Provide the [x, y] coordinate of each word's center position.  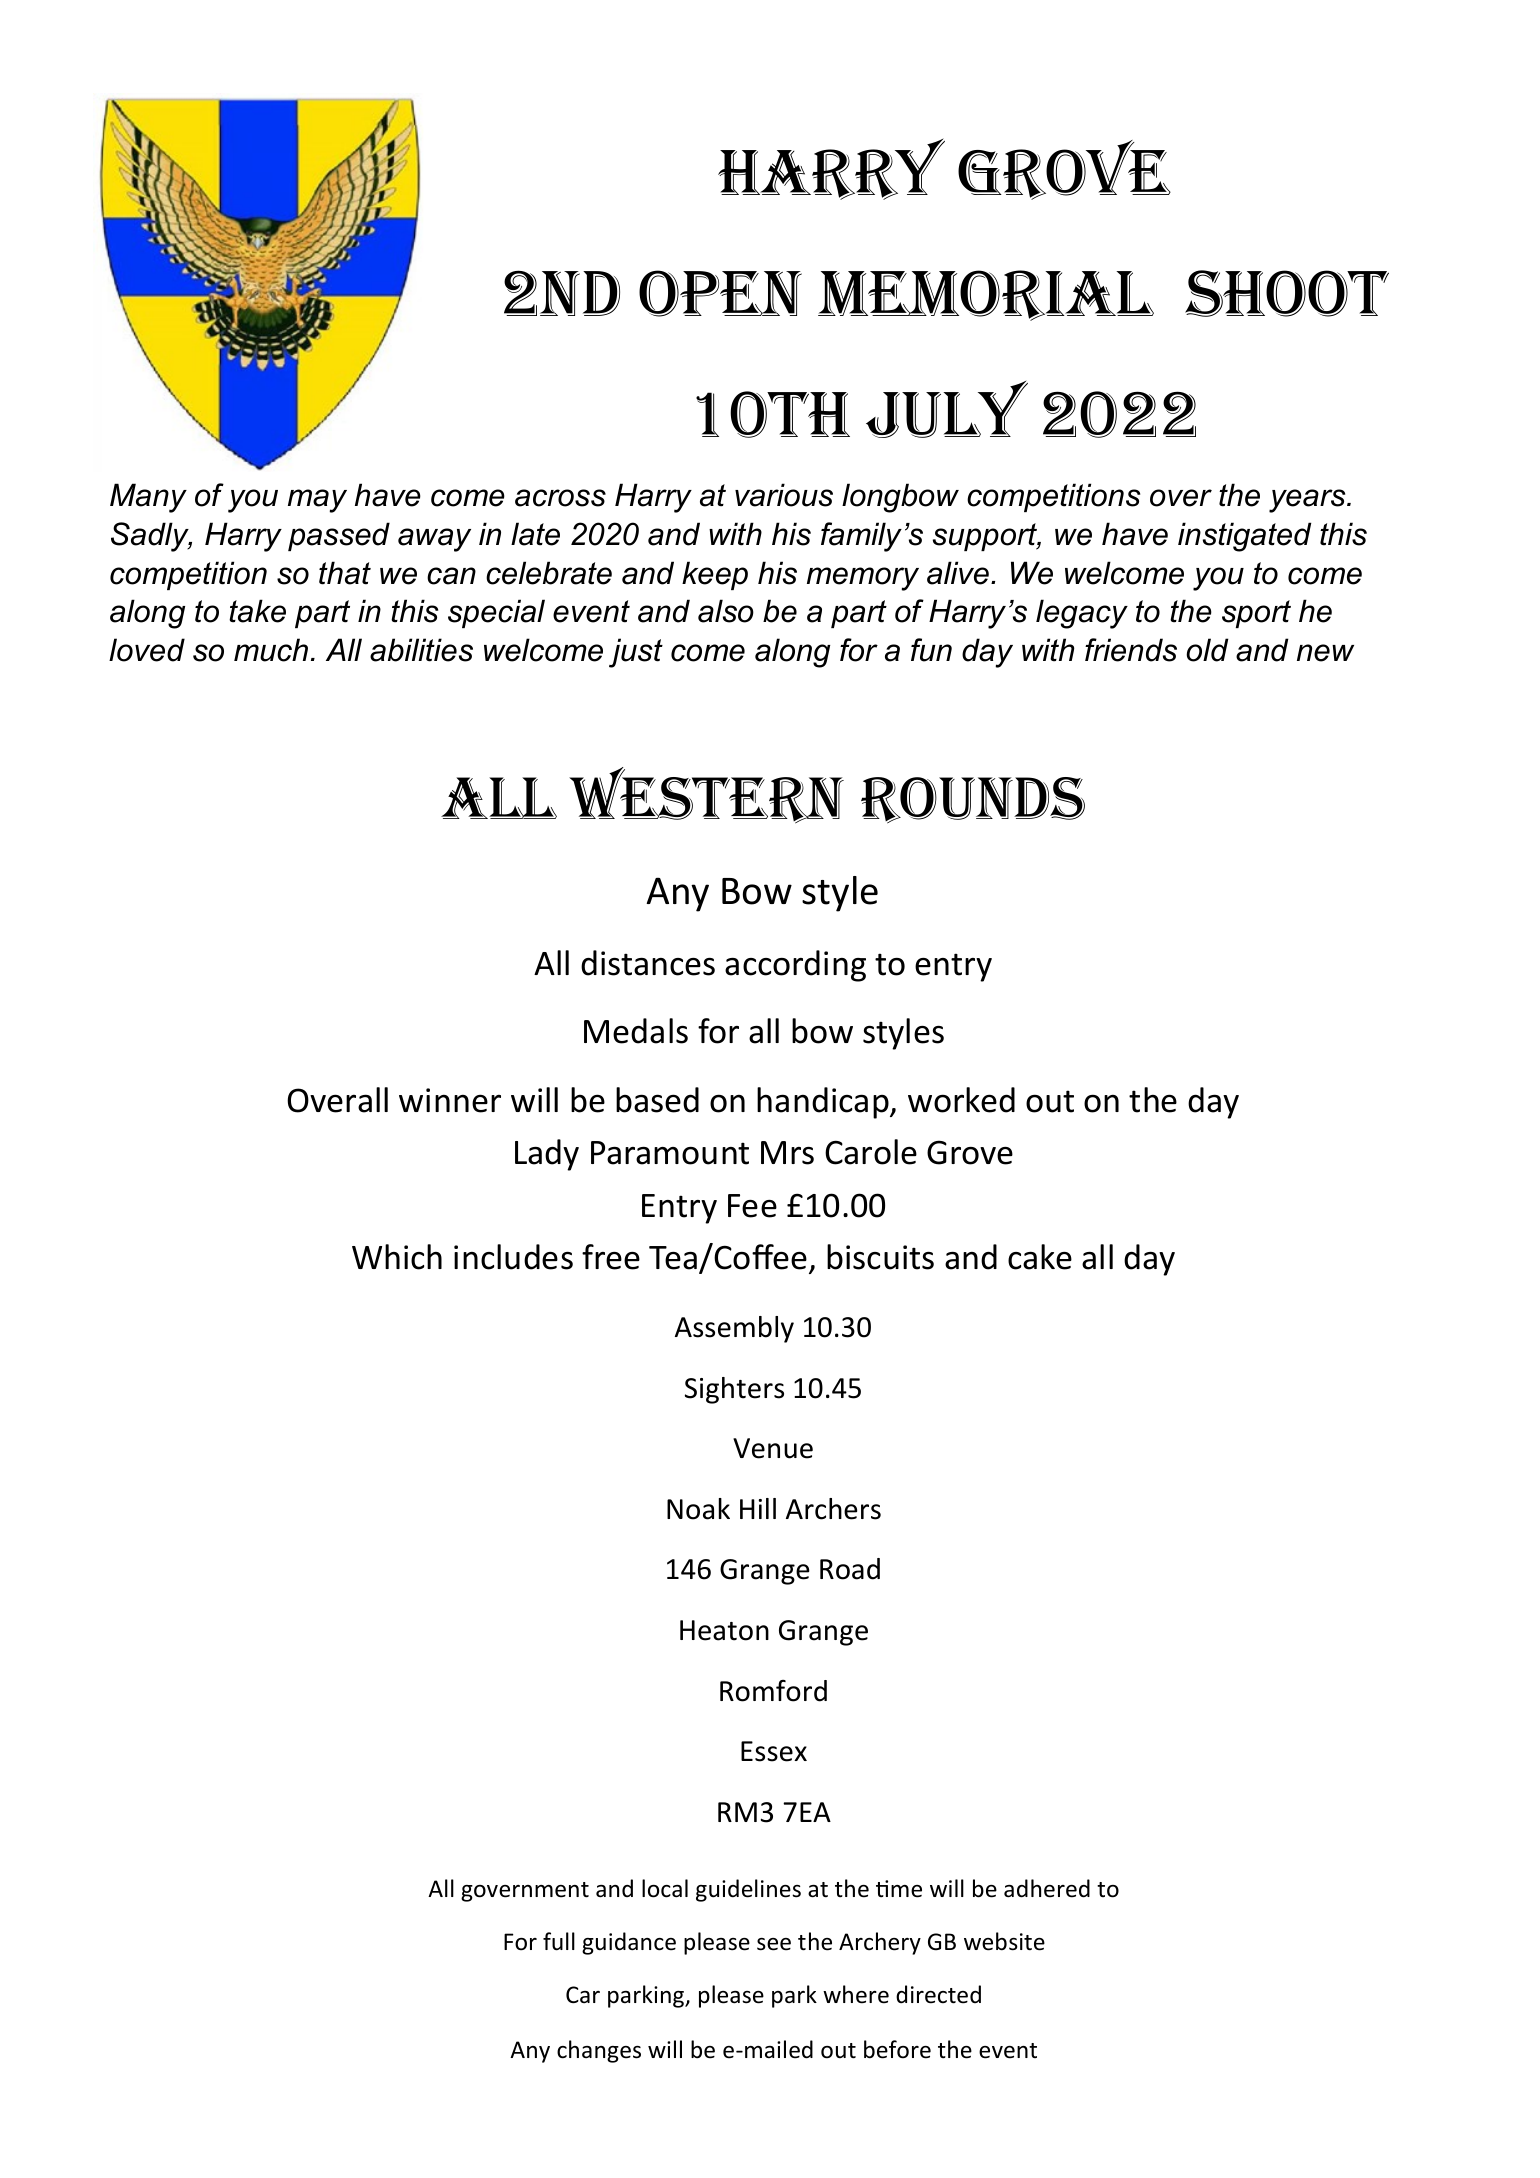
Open [720, 293]
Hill [758, 1508]
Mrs [787, 1153]
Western [706, 795]
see [774, 1944]
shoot [1287, 293]
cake [1040, 1257]
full [559, 1941]
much [271, 650]
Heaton [724, 1630]
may [317, 501]
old [1207, 650]
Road [850, 1569]
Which [397, 1257]
